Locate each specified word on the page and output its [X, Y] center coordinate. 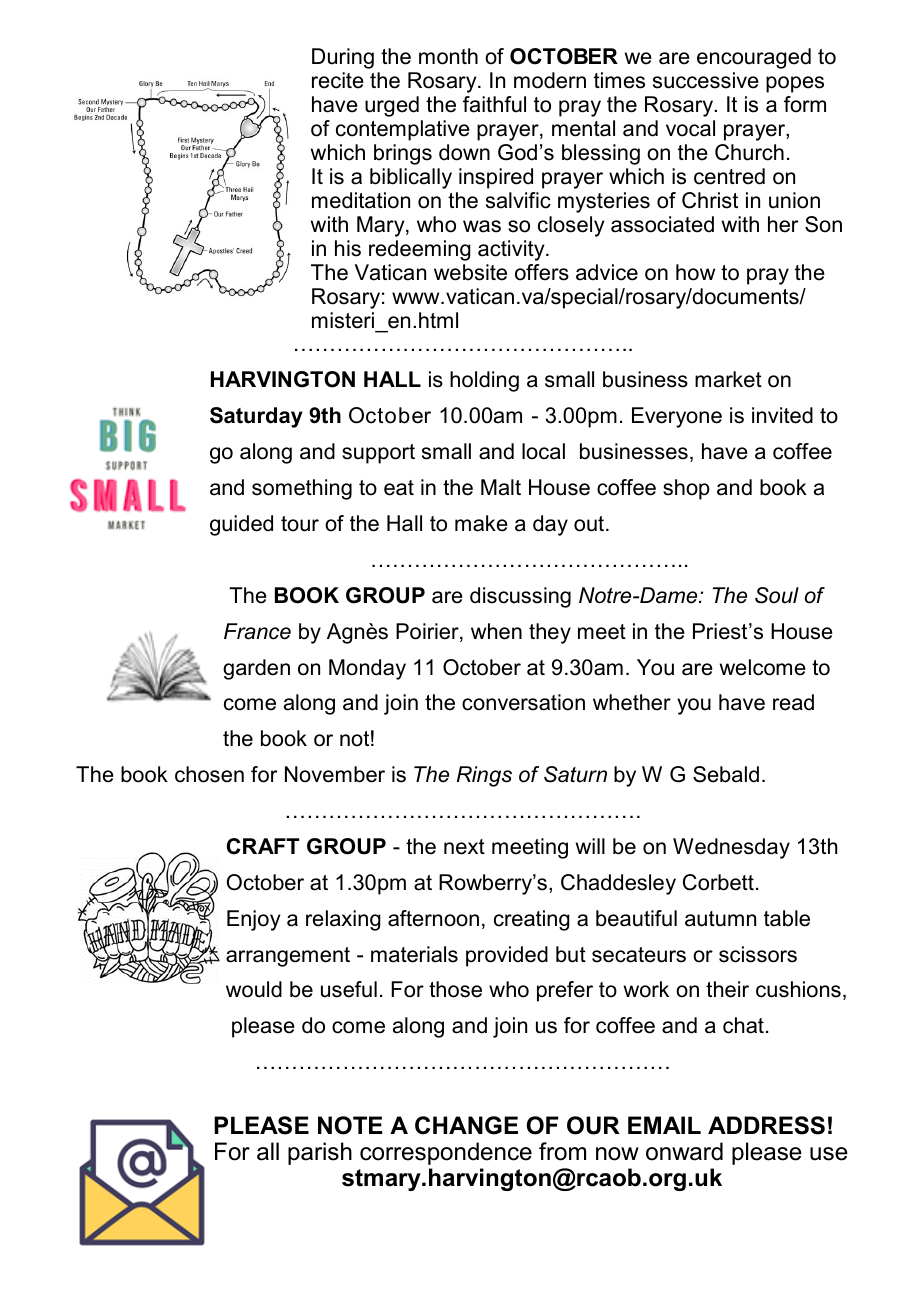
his [348, 248]
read [793, 702]
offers [542, 272]
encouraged [754, 58]
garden [256, 669]
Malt [501, 487]
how [695, 272]
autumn [720, 919]
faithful [494, 104]
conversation [523, 702]
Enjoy [253, 920]
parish [320, 1153]
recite [338, 80]
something [302, 489]
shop [686, 489]
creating [532, 920]
